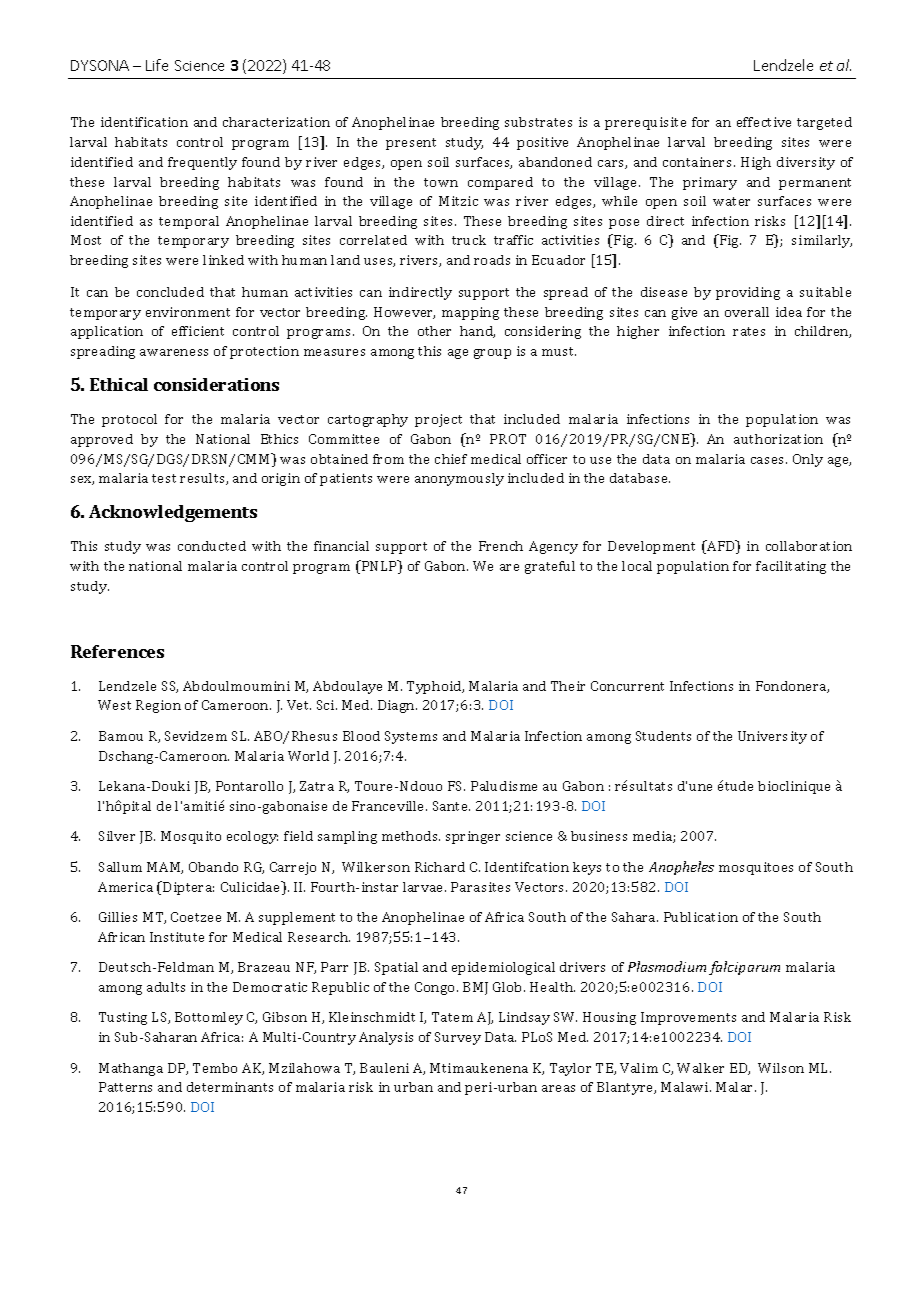 Image resolution: width=924 pixels, height=1308 pixels. I want to click on University, so click(772, 737).
